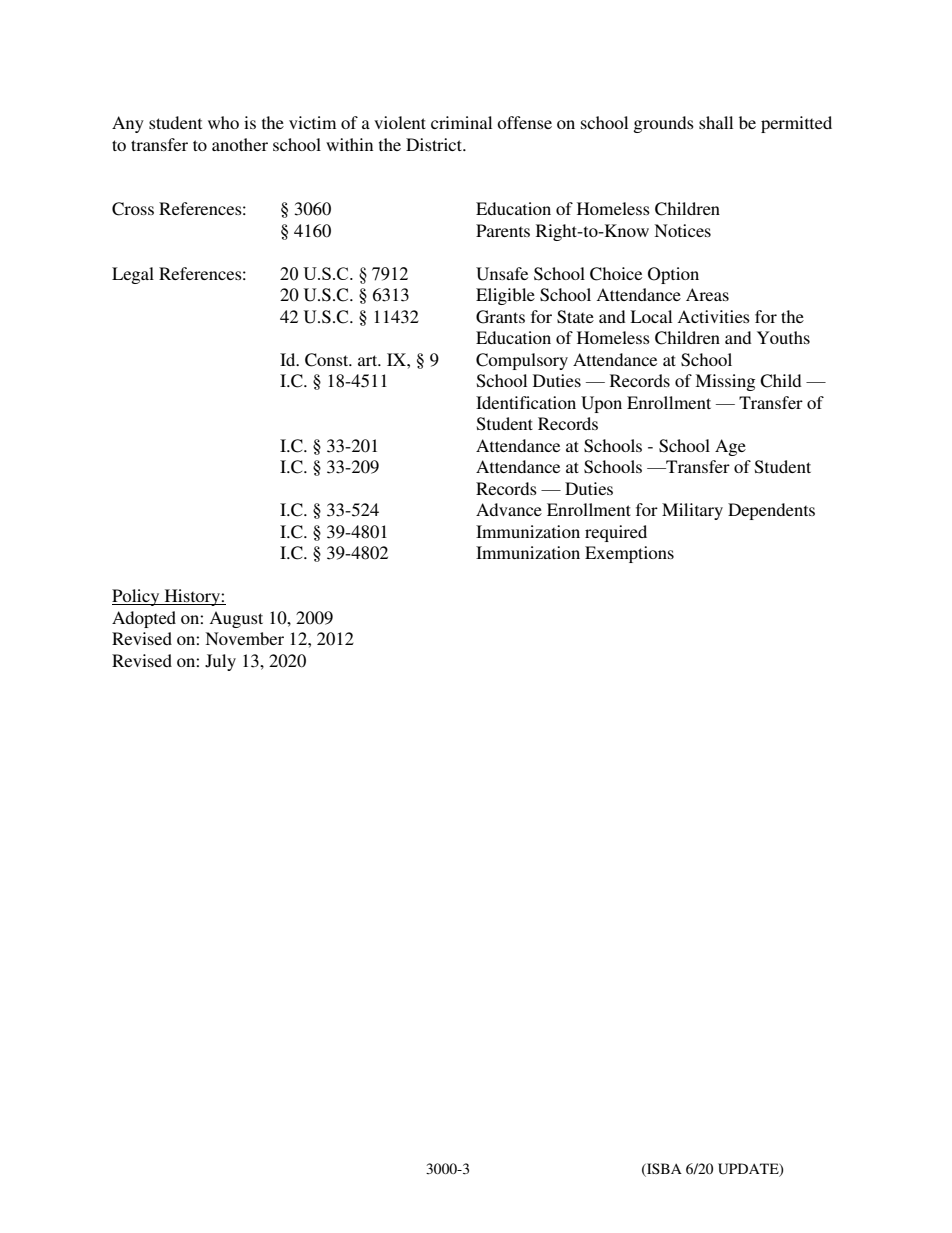  What do you see at coordinates (526, 402) in the screenshot?
I see `Identification` at bounding box center [526, 402].
